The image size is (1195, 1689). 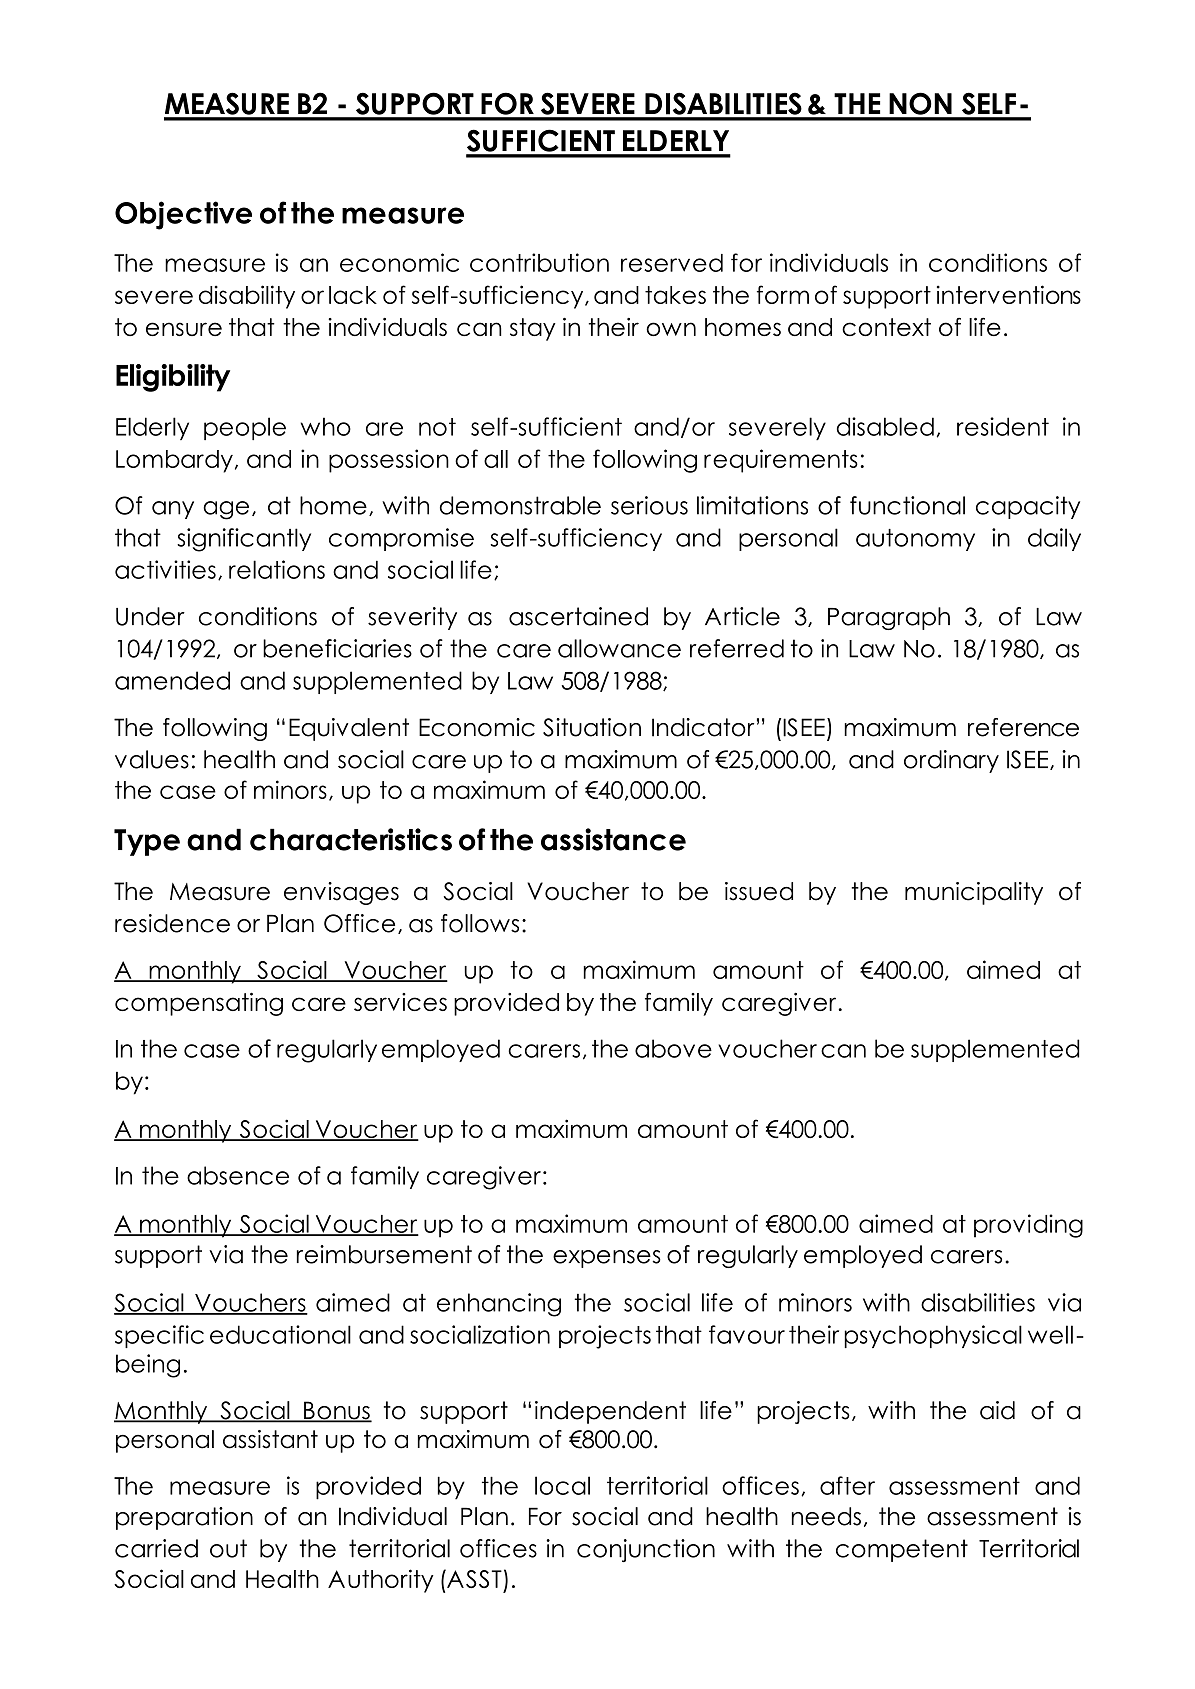 What do you see at coordinates (578, 616) in the page?
I see `ascertained` at bounding box center [578, 616].
